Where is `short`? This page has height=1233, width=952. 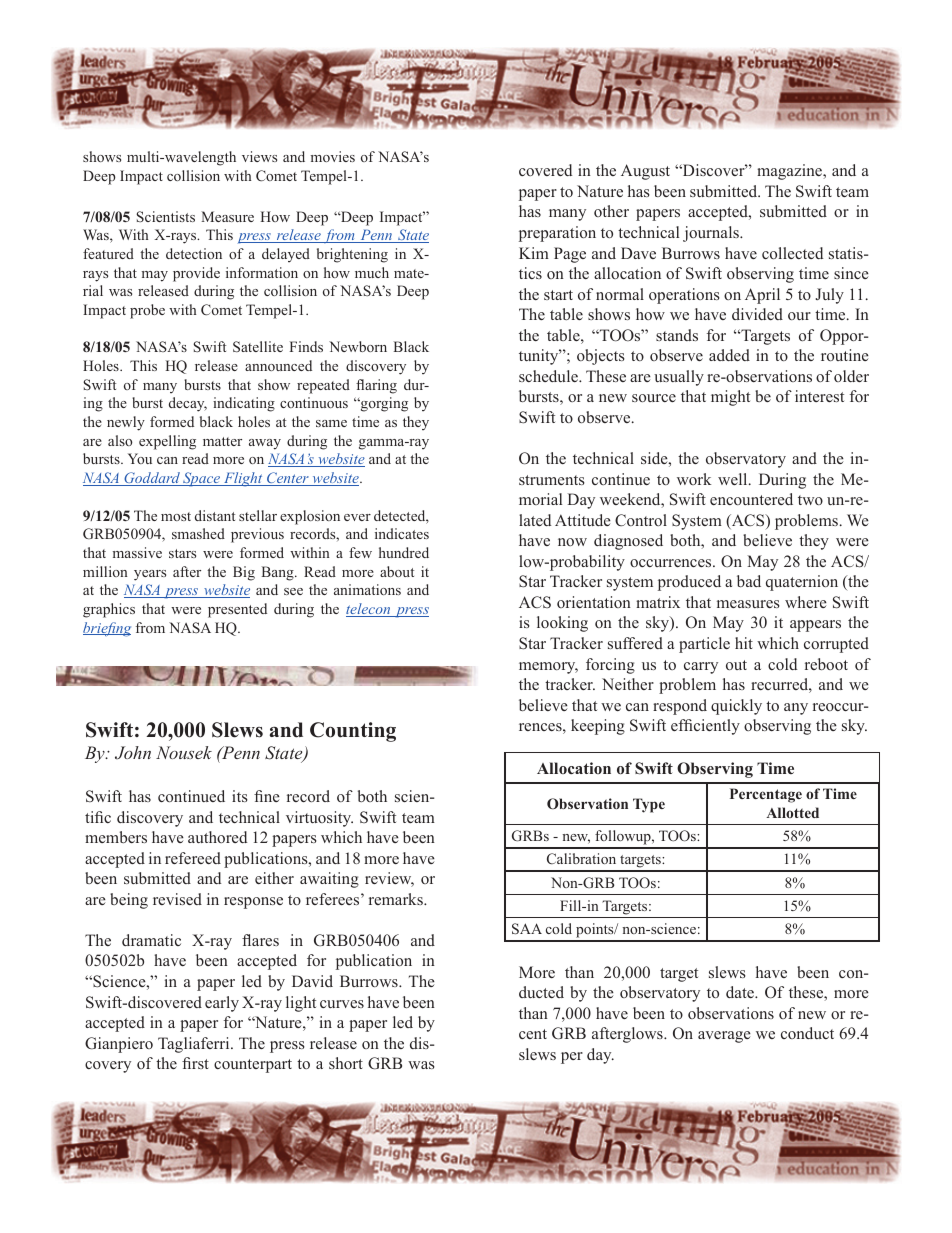
short is located at coordinates (346, 1063).
